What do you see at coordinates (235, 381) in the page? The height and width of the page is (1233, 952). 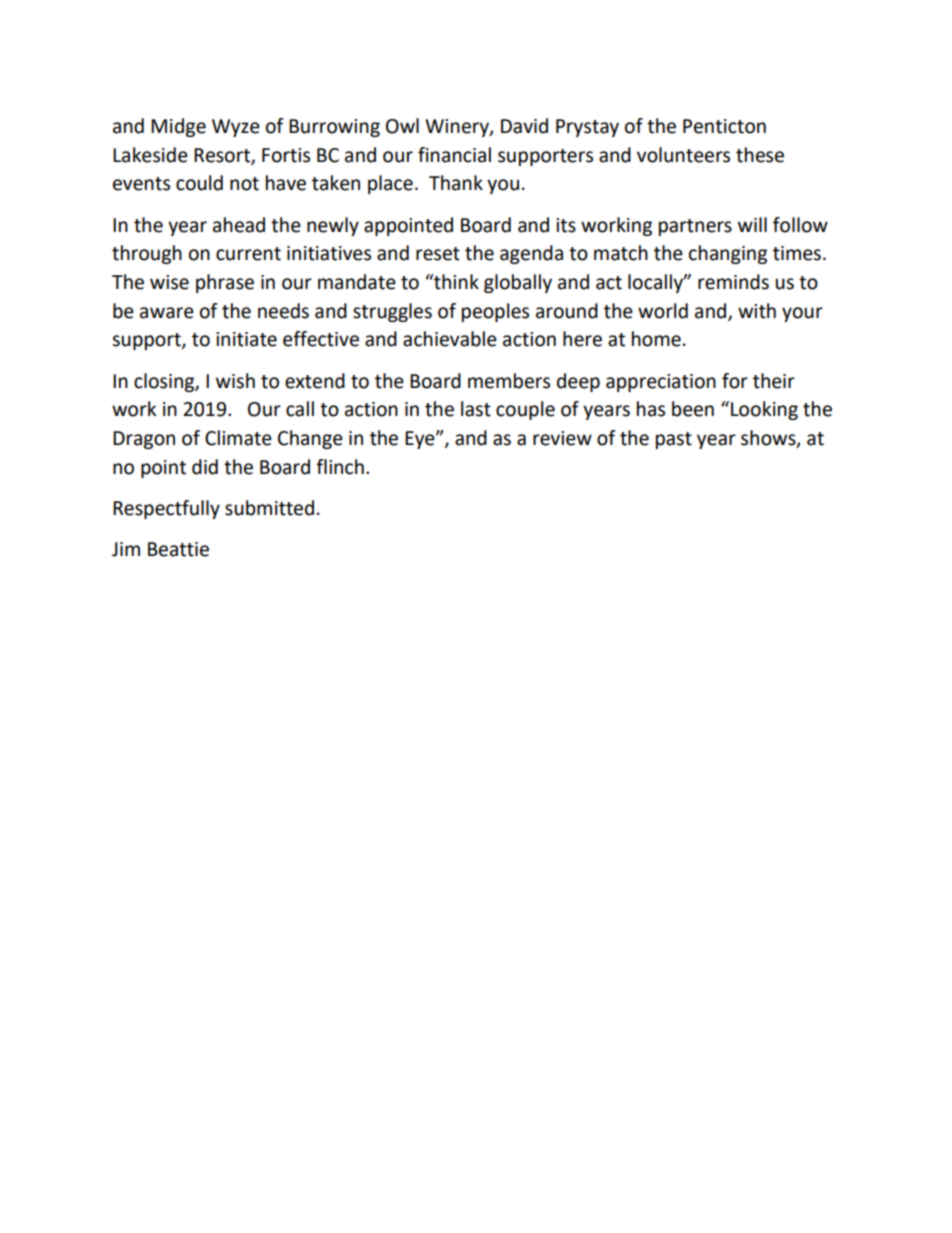 I see `wish` at bounding box center [235, 381].
